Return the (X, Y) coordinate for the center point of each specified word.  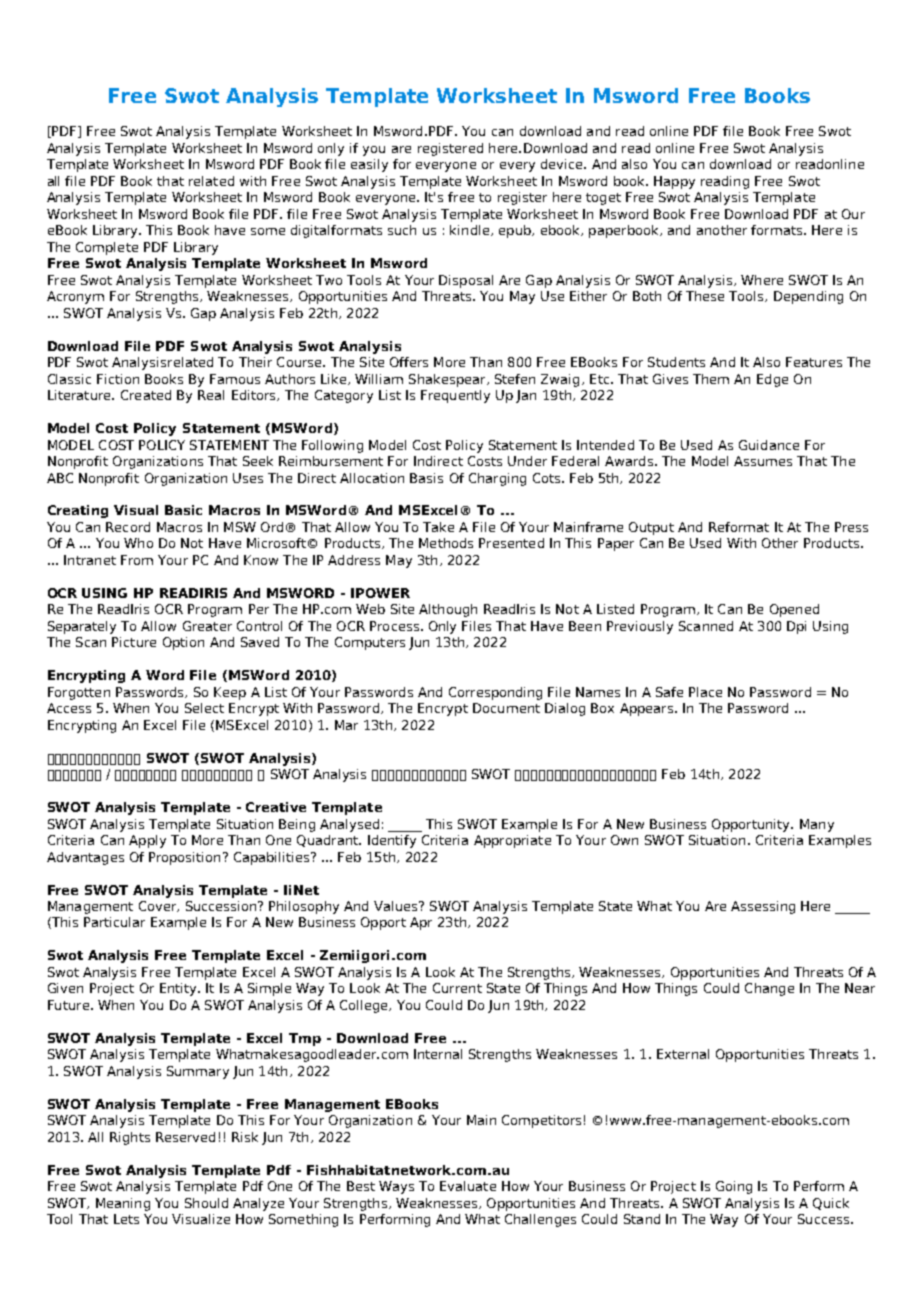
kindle (471, 230)
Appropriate (512, 841)
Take (438, 527)
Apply (147, 841)
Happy (674, 182)
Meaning (123, 1204)
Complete (107, 248)
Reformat (739, 527)
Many (817, 825)
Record (128, 527)
